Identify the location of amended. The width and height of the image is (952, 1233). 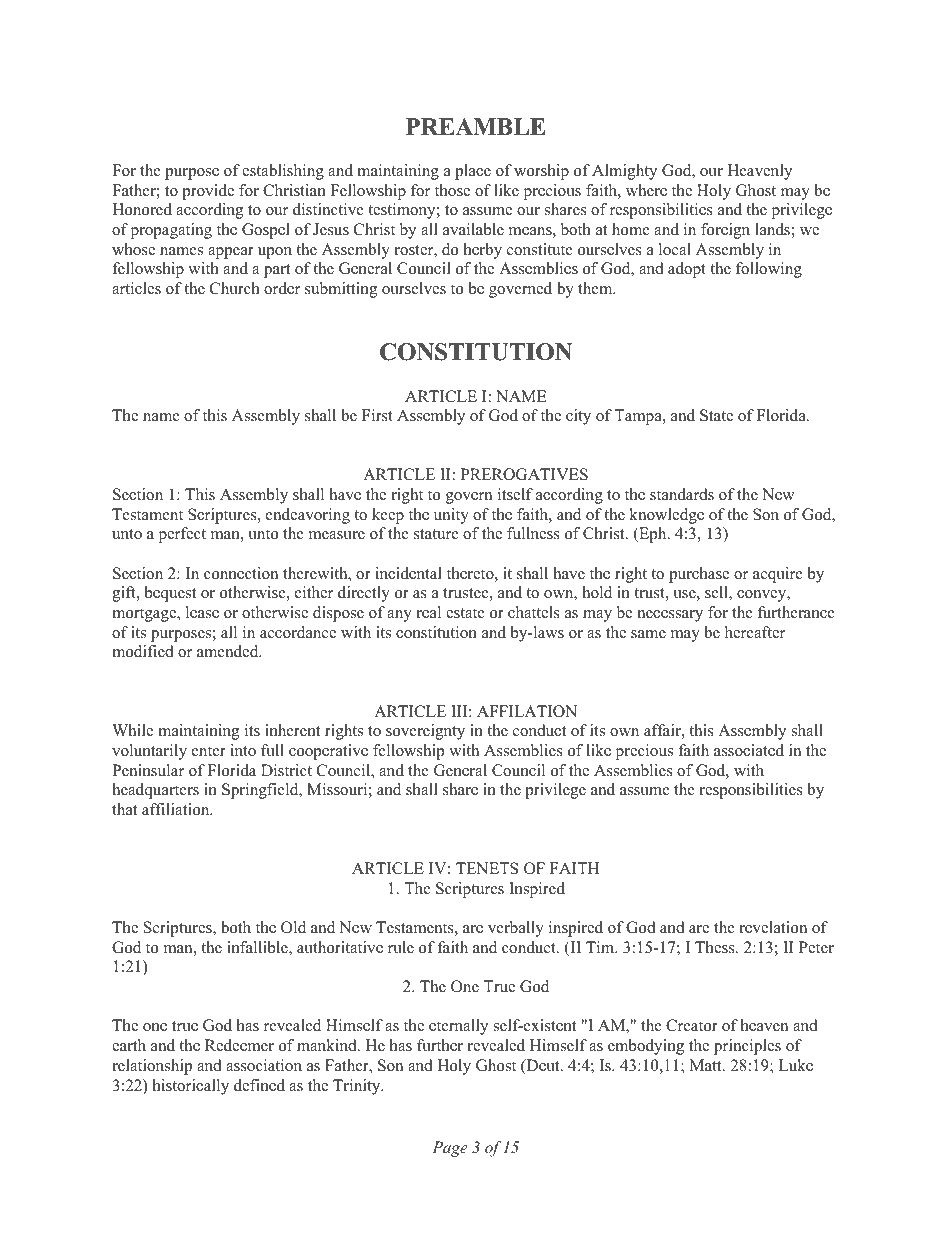
(229, 651).
